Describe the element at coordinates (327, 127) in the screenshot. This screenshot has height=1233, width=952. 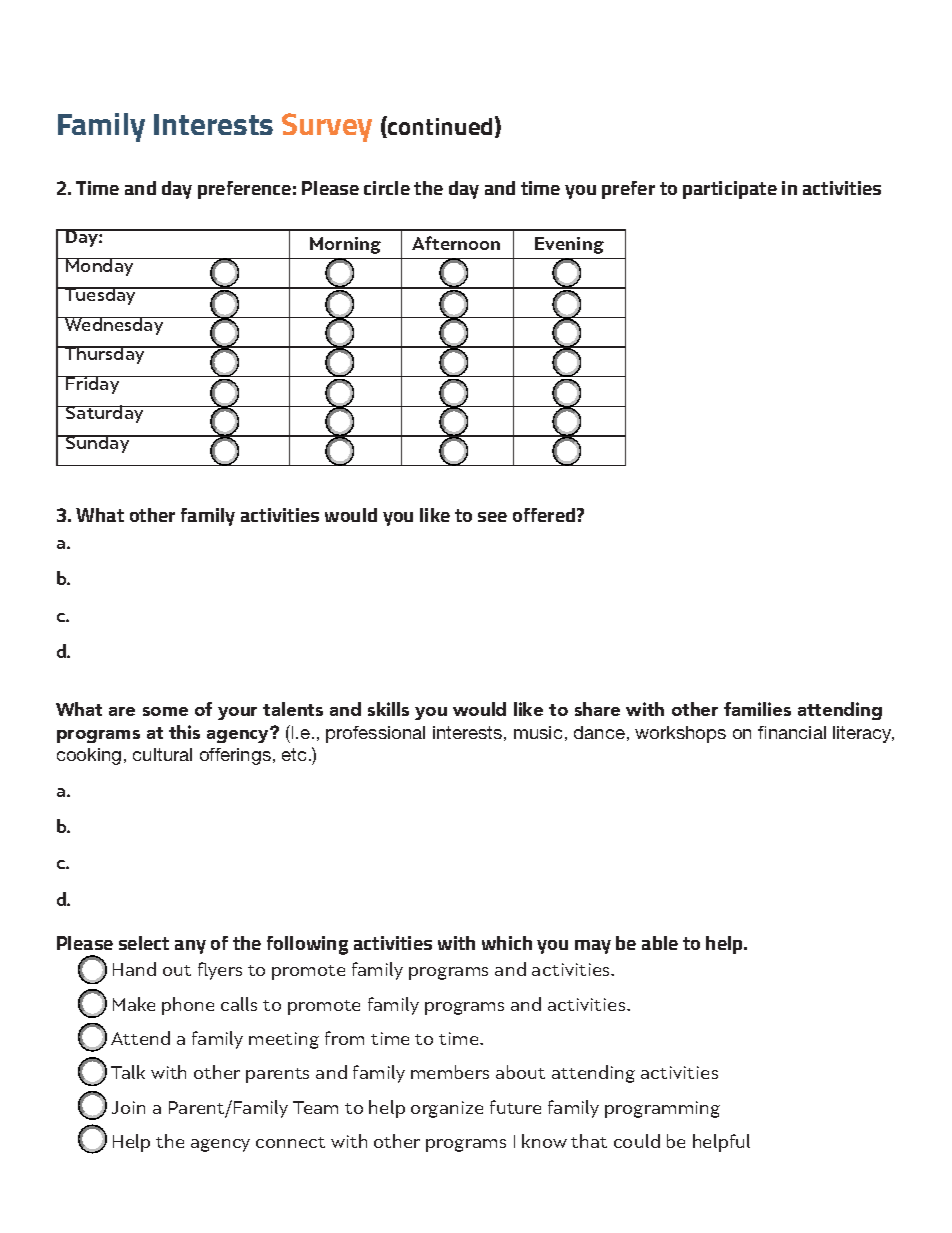
I see `Survey` at that location.
